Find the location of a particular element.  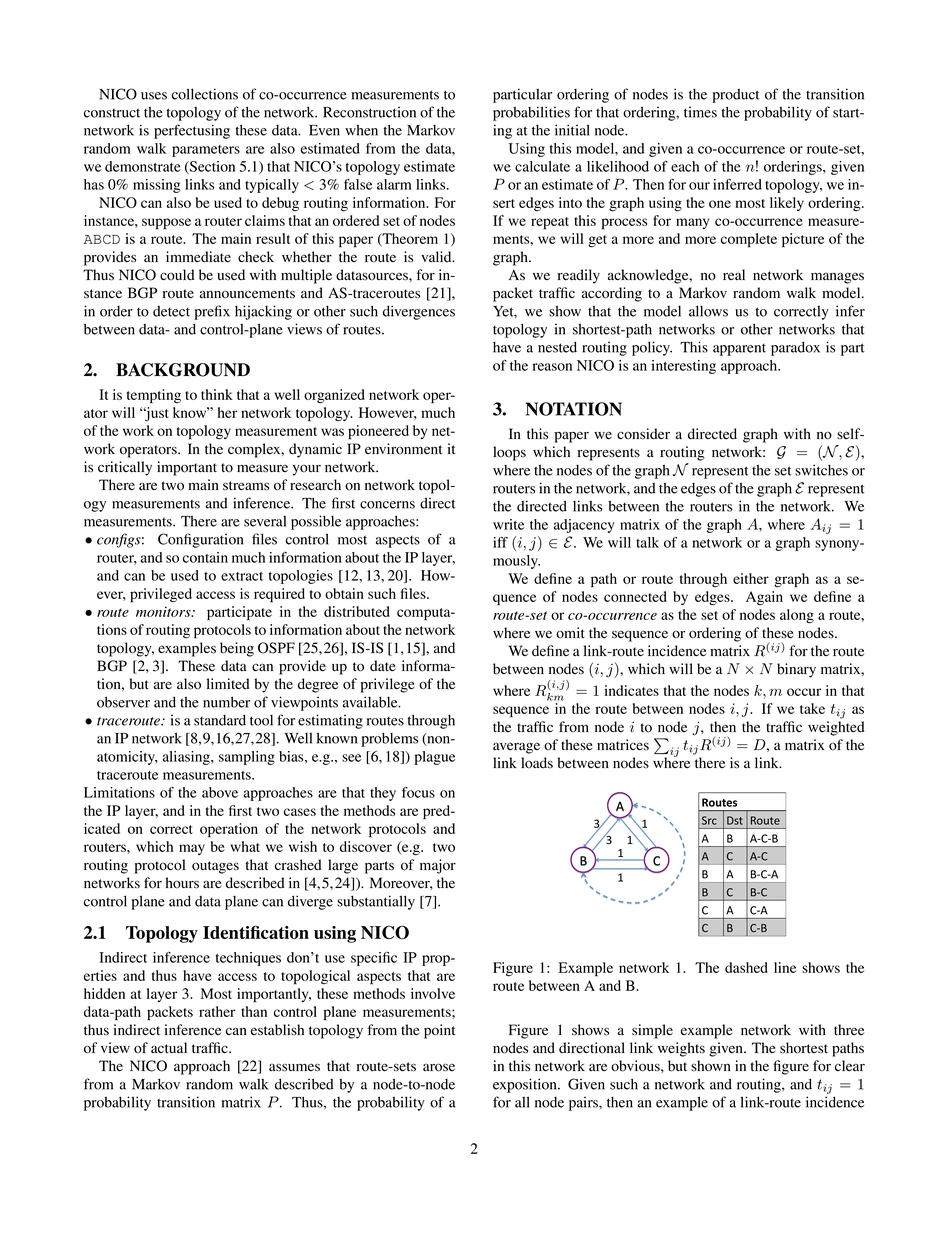

actual is located at coordinates (169, 1047).
